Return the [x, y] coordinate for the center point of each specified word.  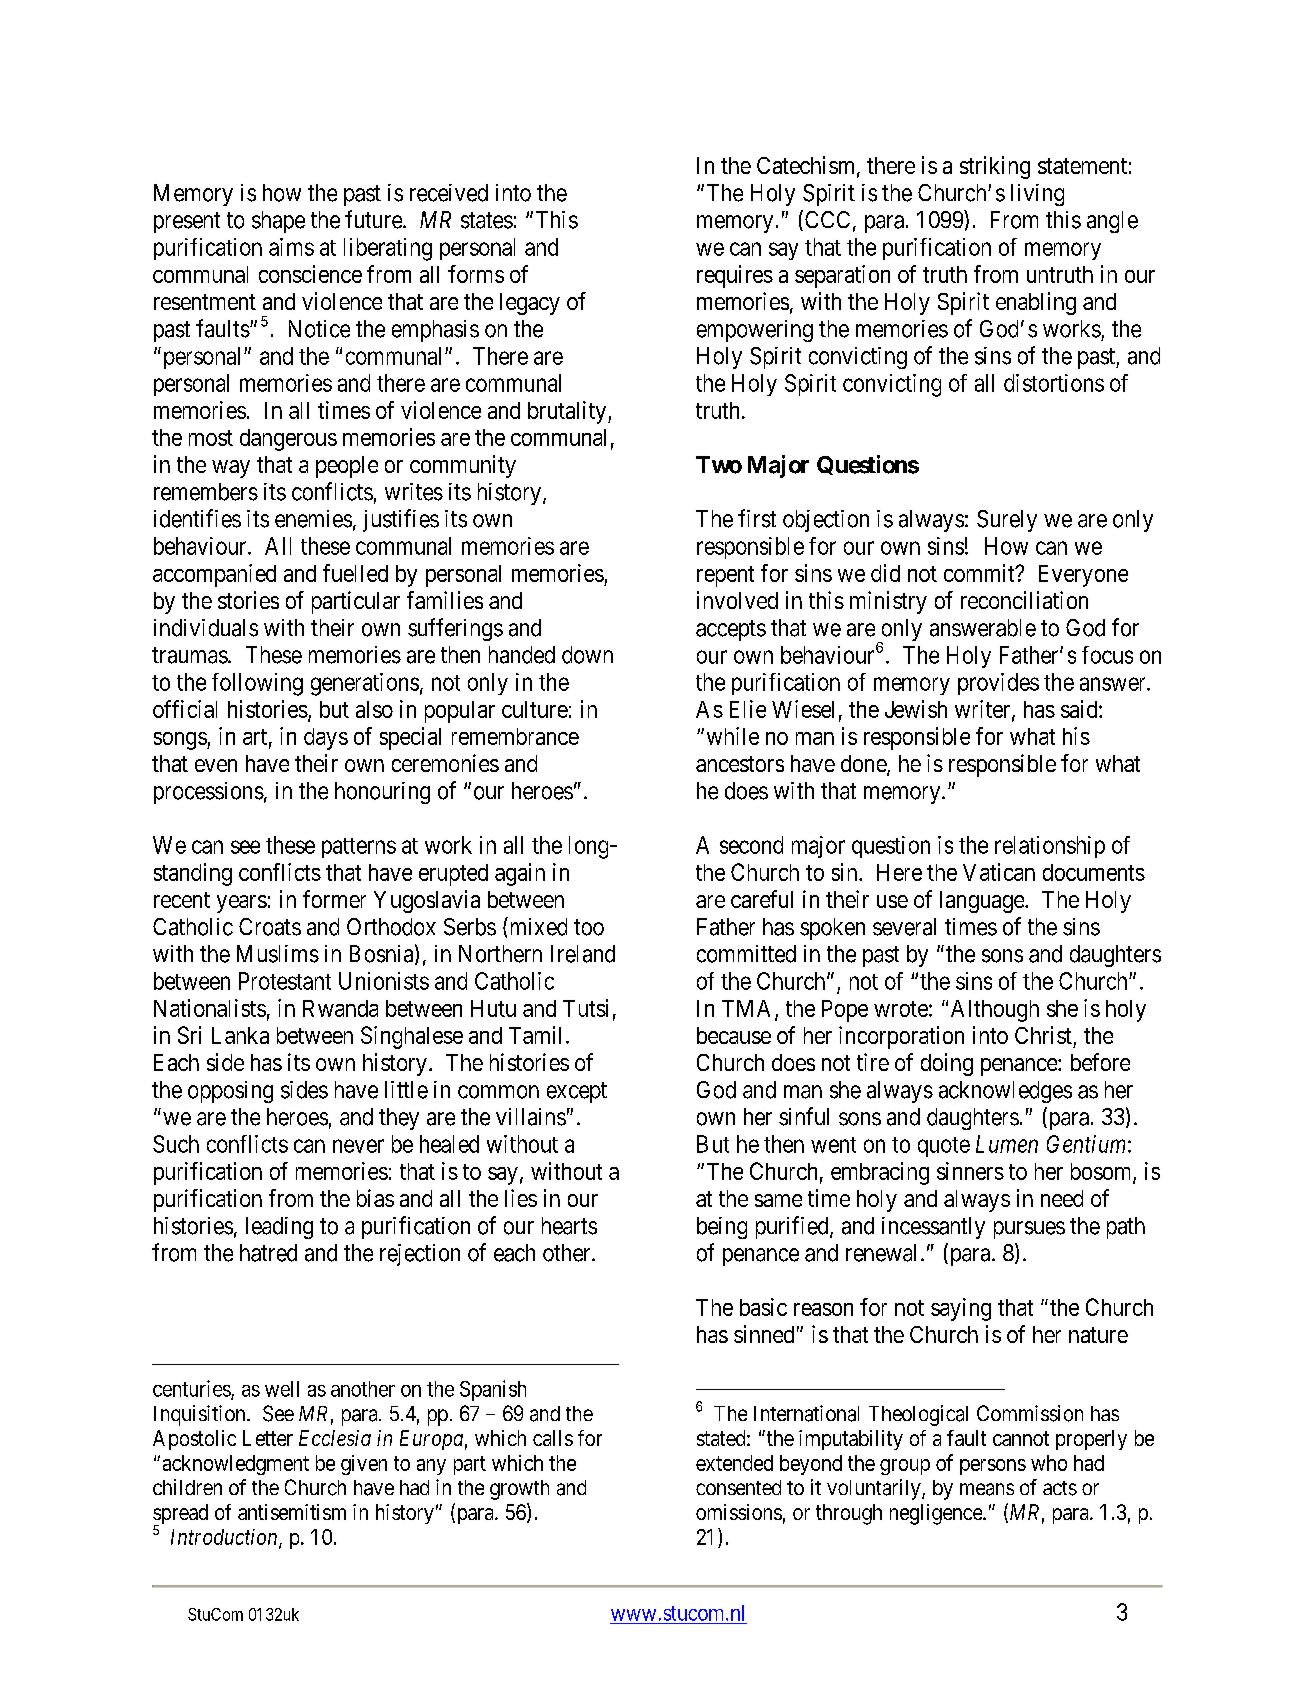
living [1037, 195]
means [987, 1489]
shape [278, 222]
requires [735, 276]
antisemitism [292, 1512]
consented [738, 1487]
